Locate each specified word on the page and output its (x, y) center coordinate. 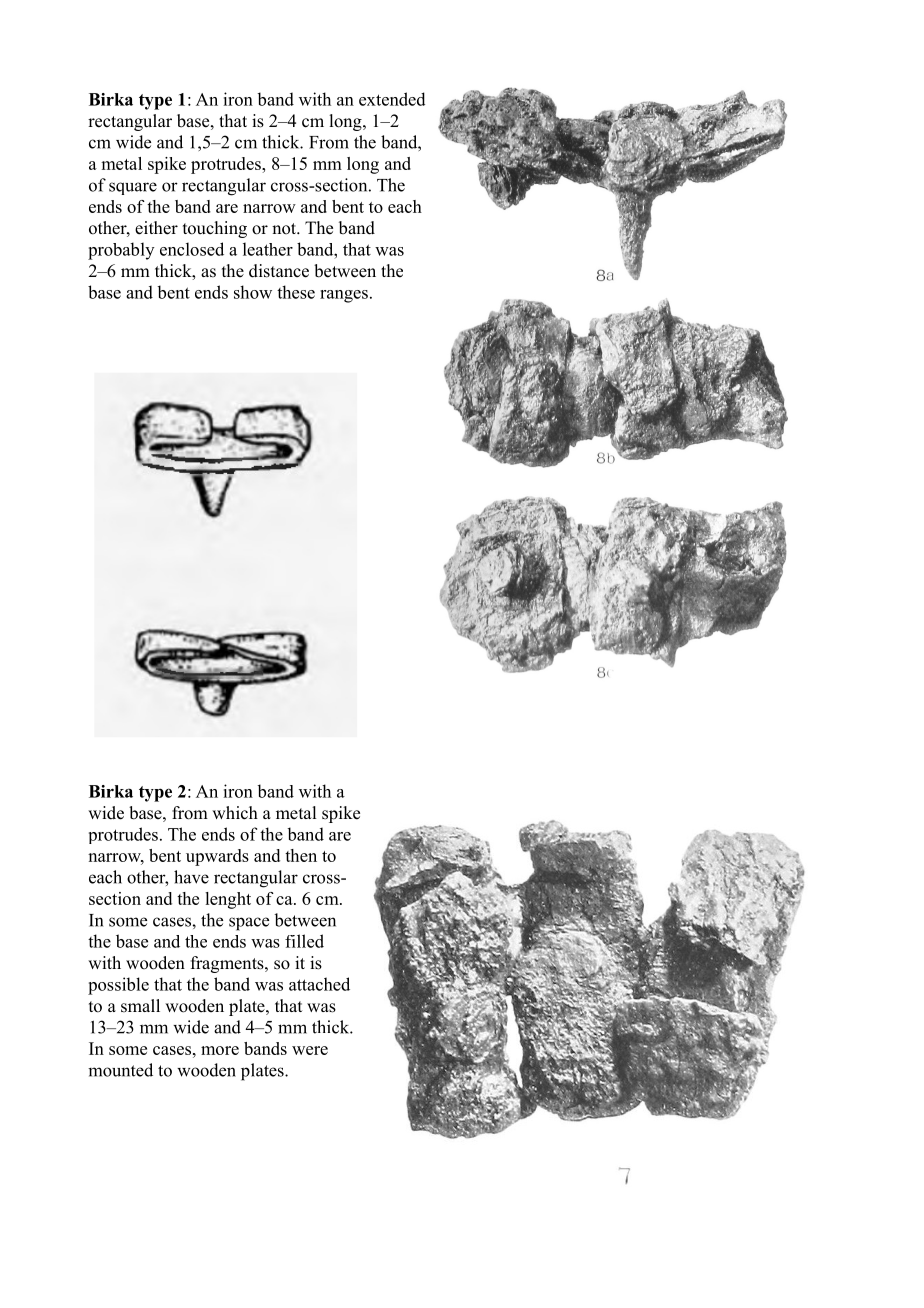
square (133, 188)
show (253, 292)
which (235, 813)
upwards (217, 857)
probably (121, 251)
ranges (344, 296)
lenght (228, 900)
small (140, 1006)
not (285, 229)
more (220, 1050)
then (301, 855)
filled (304, 941)
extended (392, 99)
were (310, 1050)
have (191, 877)
